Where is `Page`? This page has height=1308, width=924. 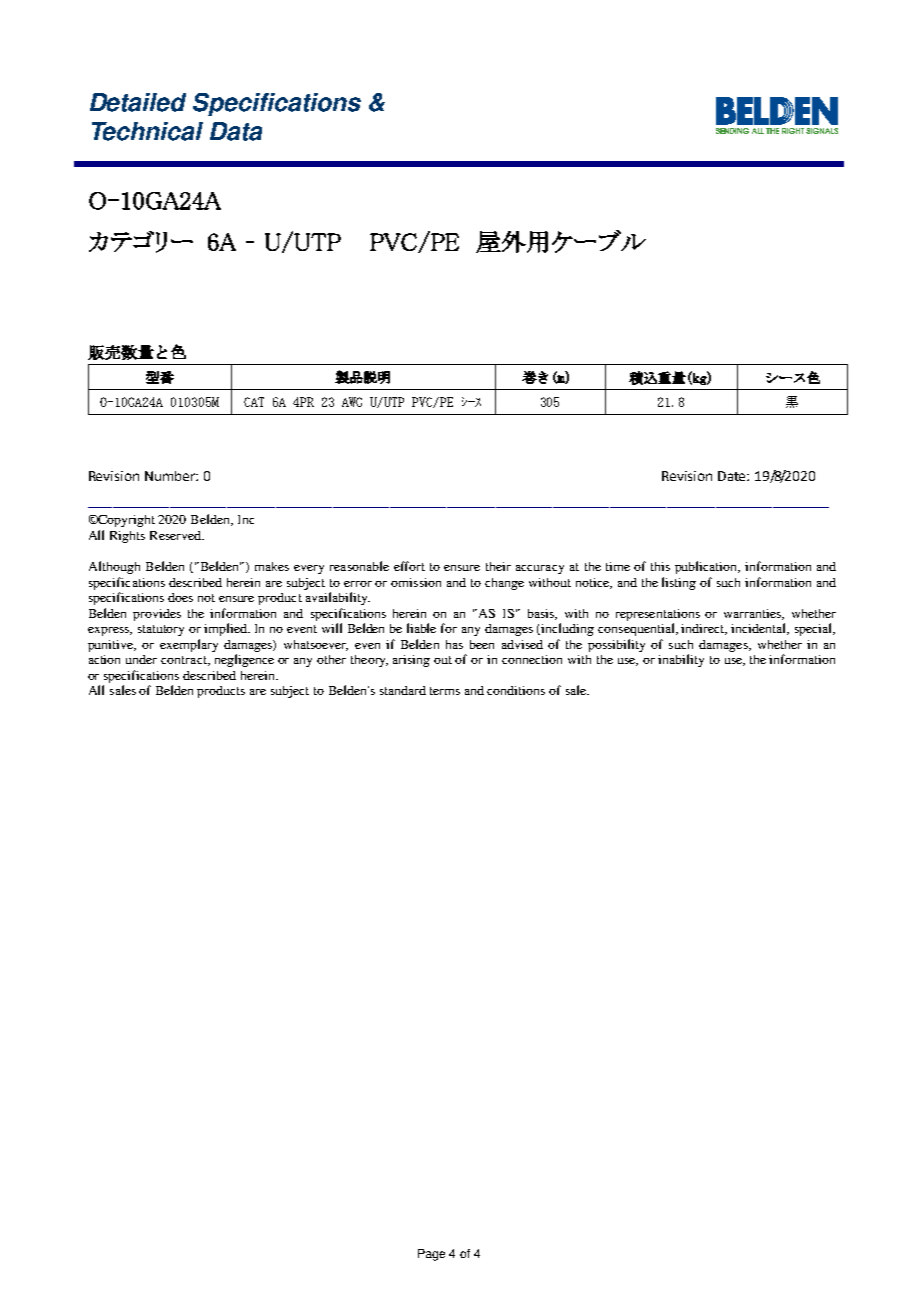
Page is located at coordinates (431, 1255).
